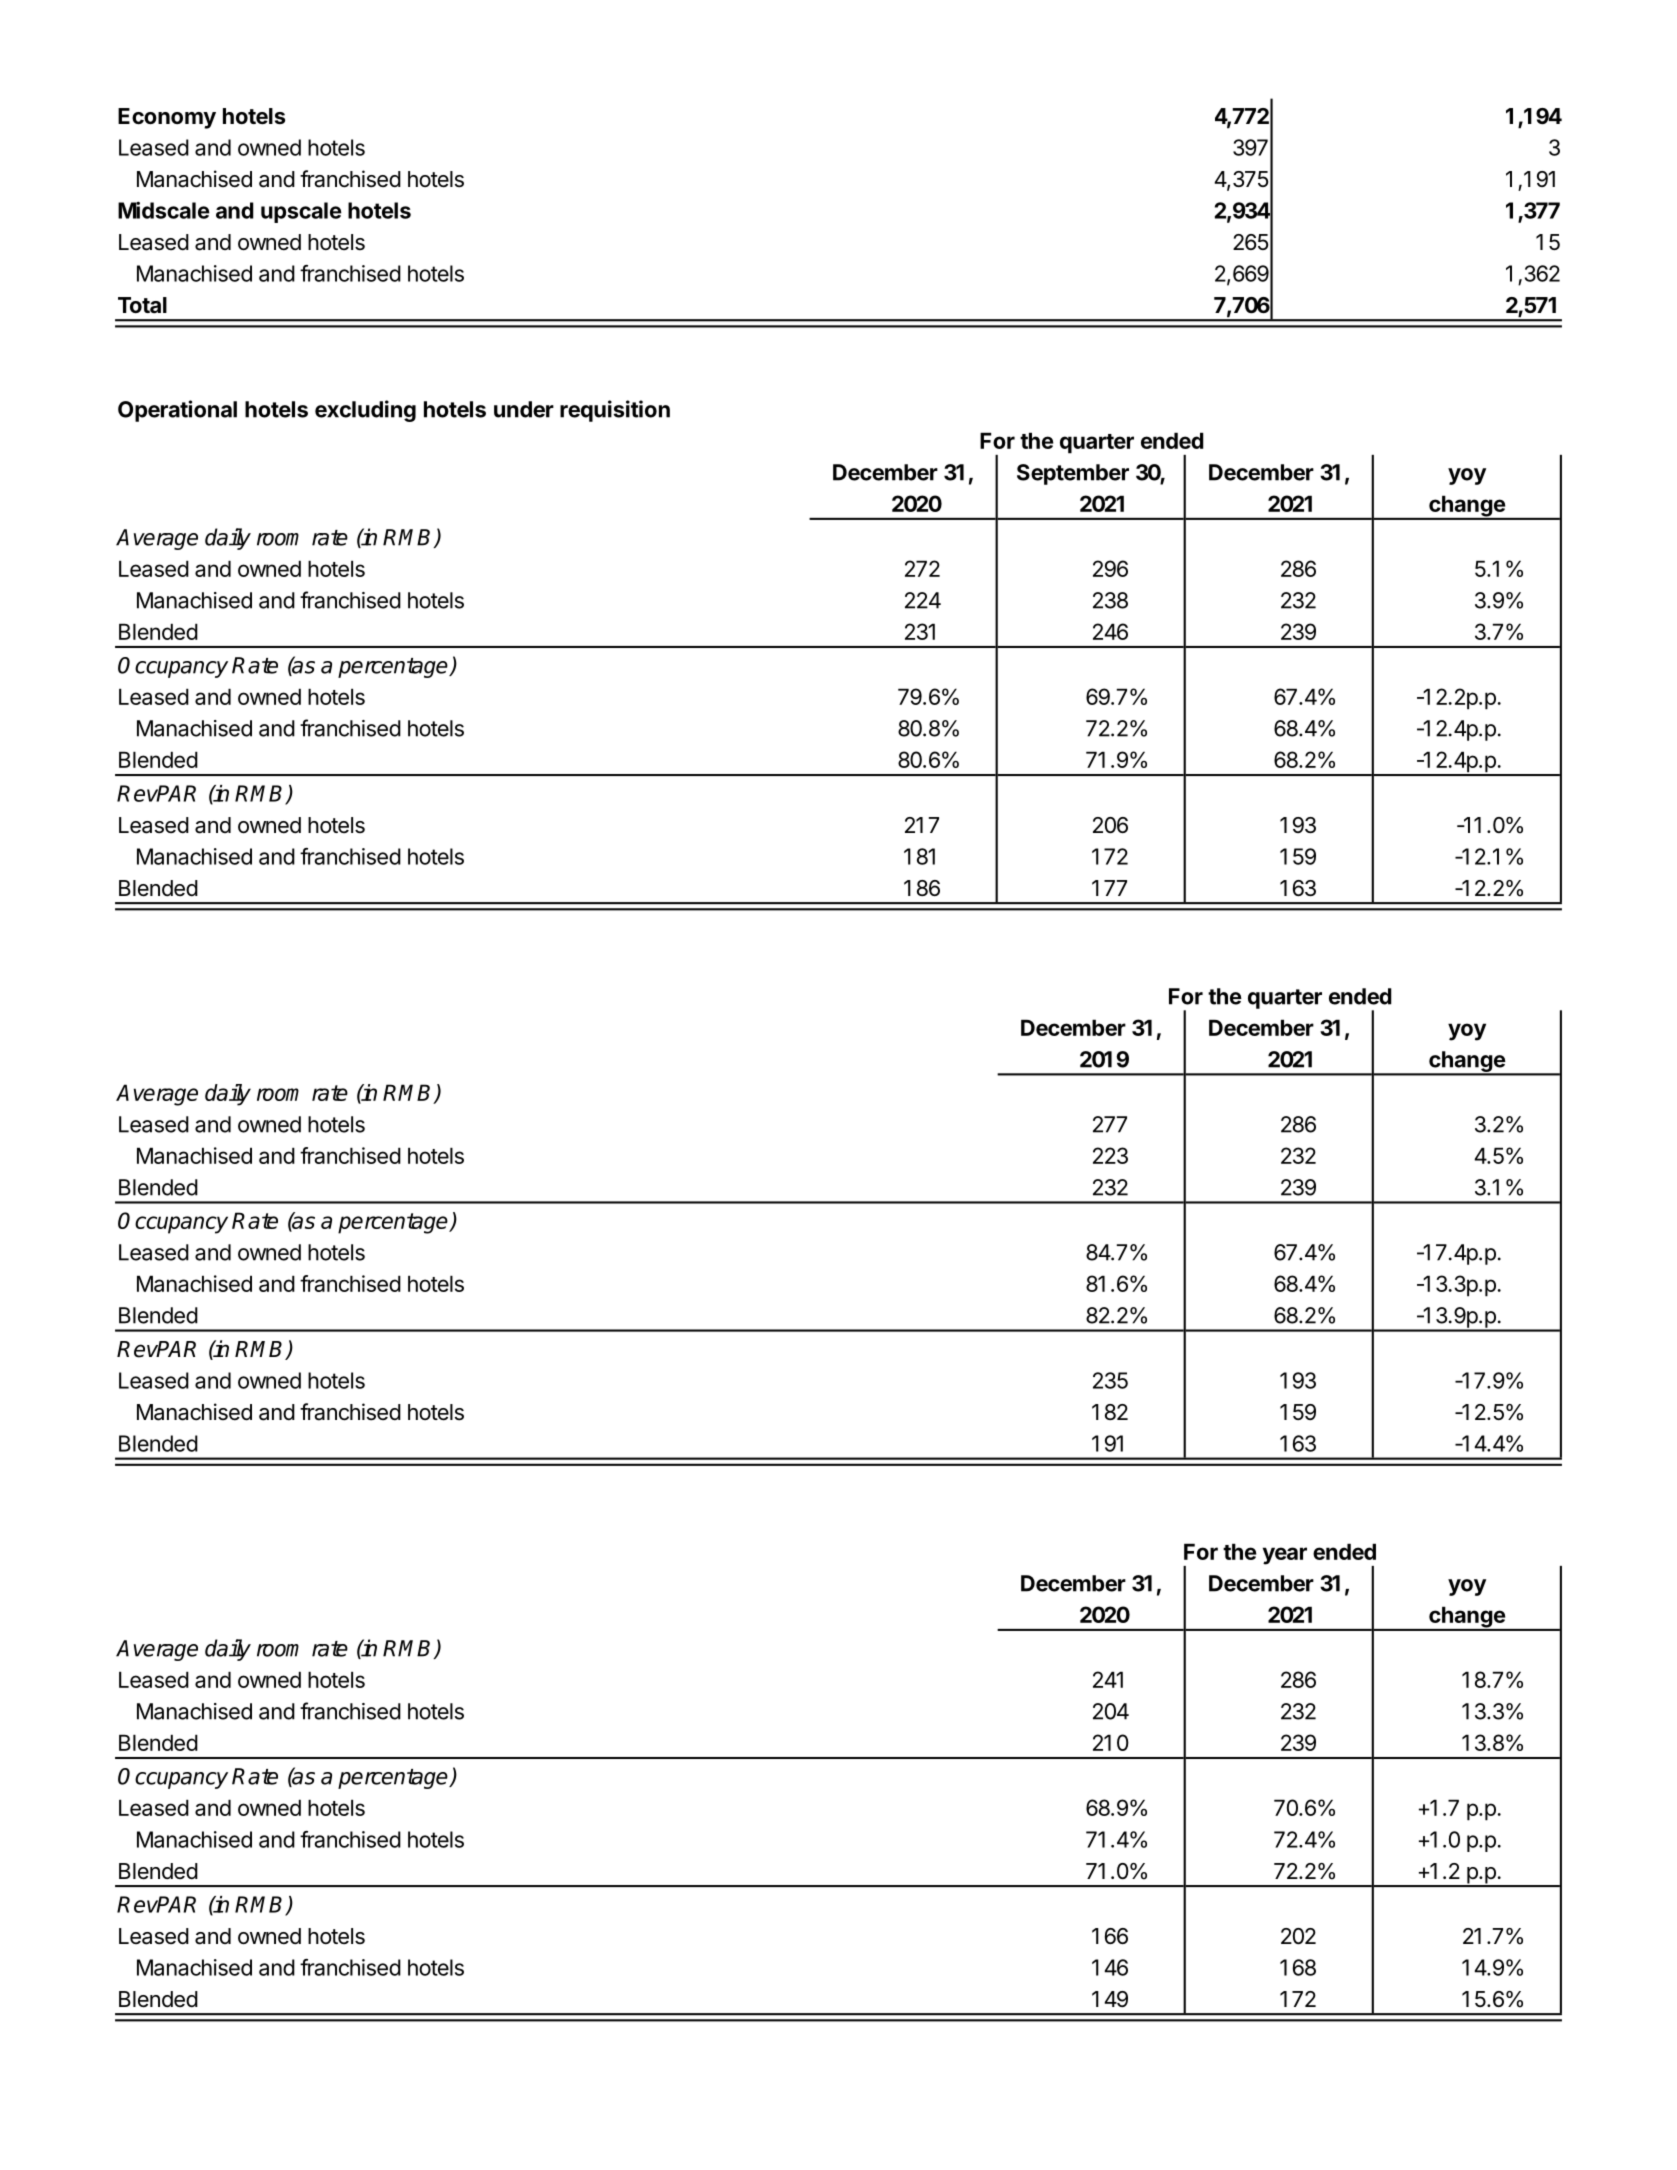 The height and width of the page is (2170, 1677). Describe the element at coordinates (365, 411) in the page. I see `excluding` at that location.
